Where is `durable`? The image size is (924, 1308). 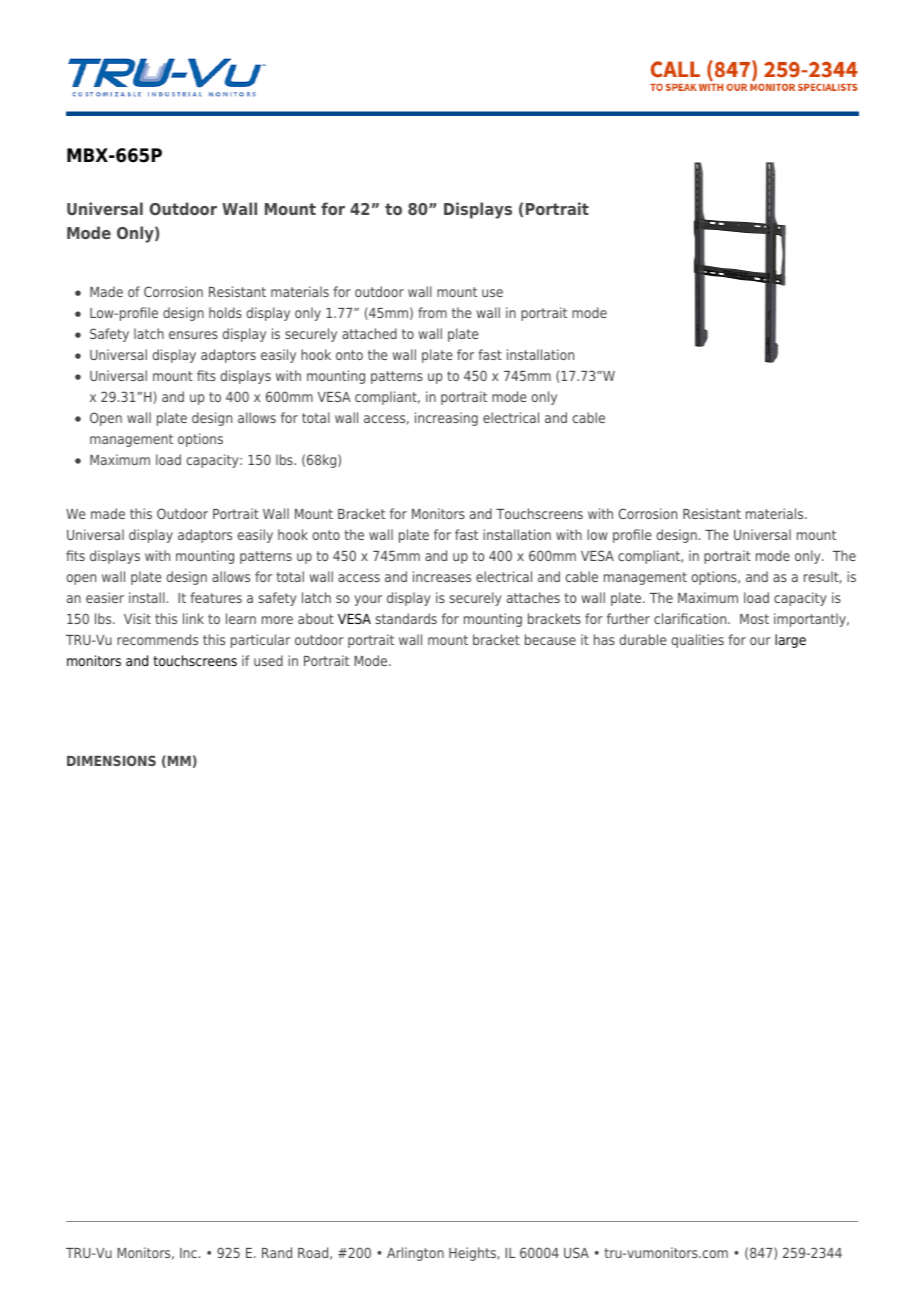 durable is located at coordinates (643, 639).
